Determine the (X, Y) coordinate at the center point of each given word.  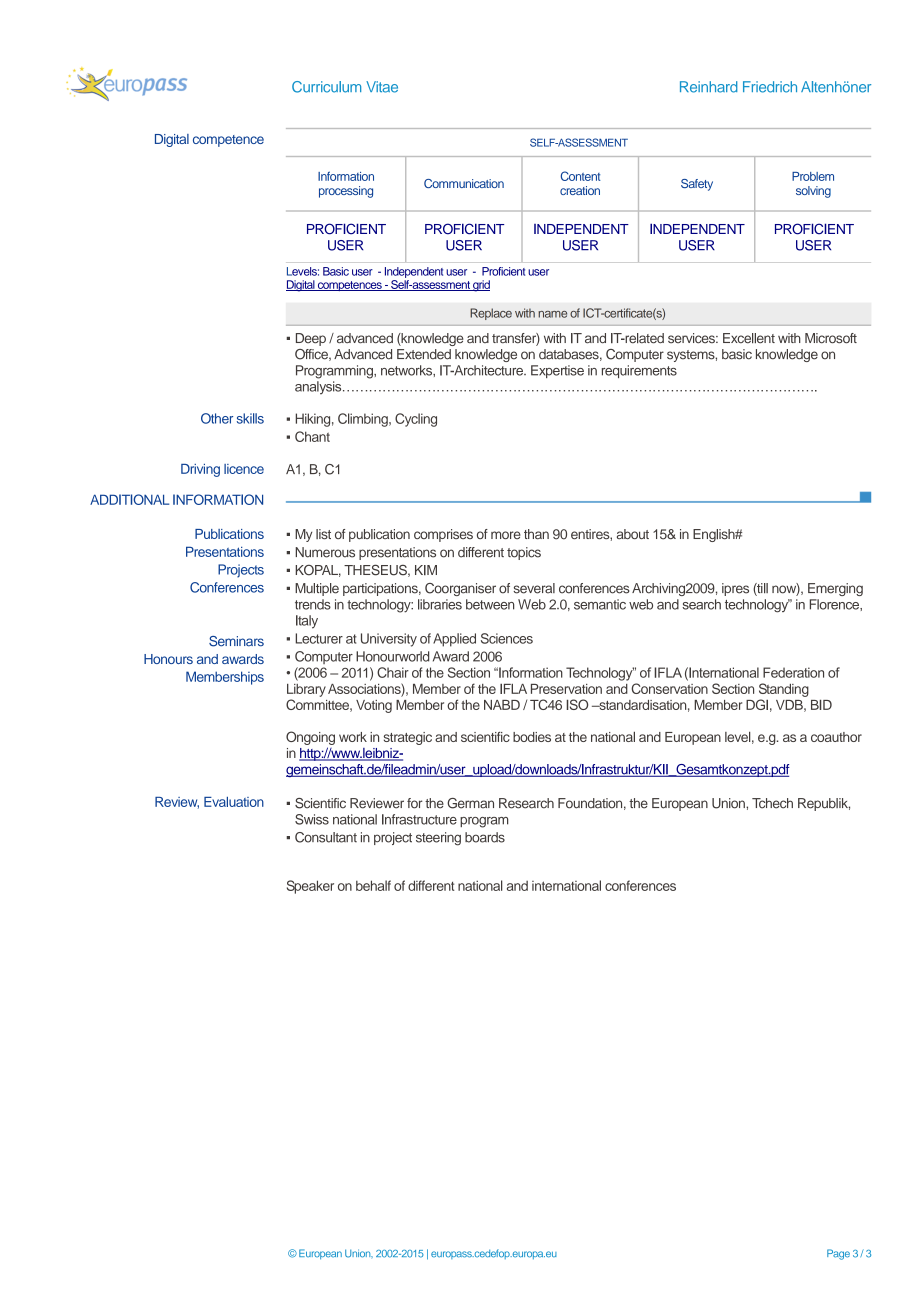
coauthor (836, 737)
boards (485, 837)
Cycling (416, 420)
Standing (784, 690)
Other (217, 418)
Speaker (310, 887)
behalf (373, 885)
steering (438, 839)
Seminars (236, 641)
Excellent (749, 338)
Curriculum (326, 87)
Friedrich (770, 87)
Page (838, 1254)
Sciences (507, 638)
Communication (464, 183)
